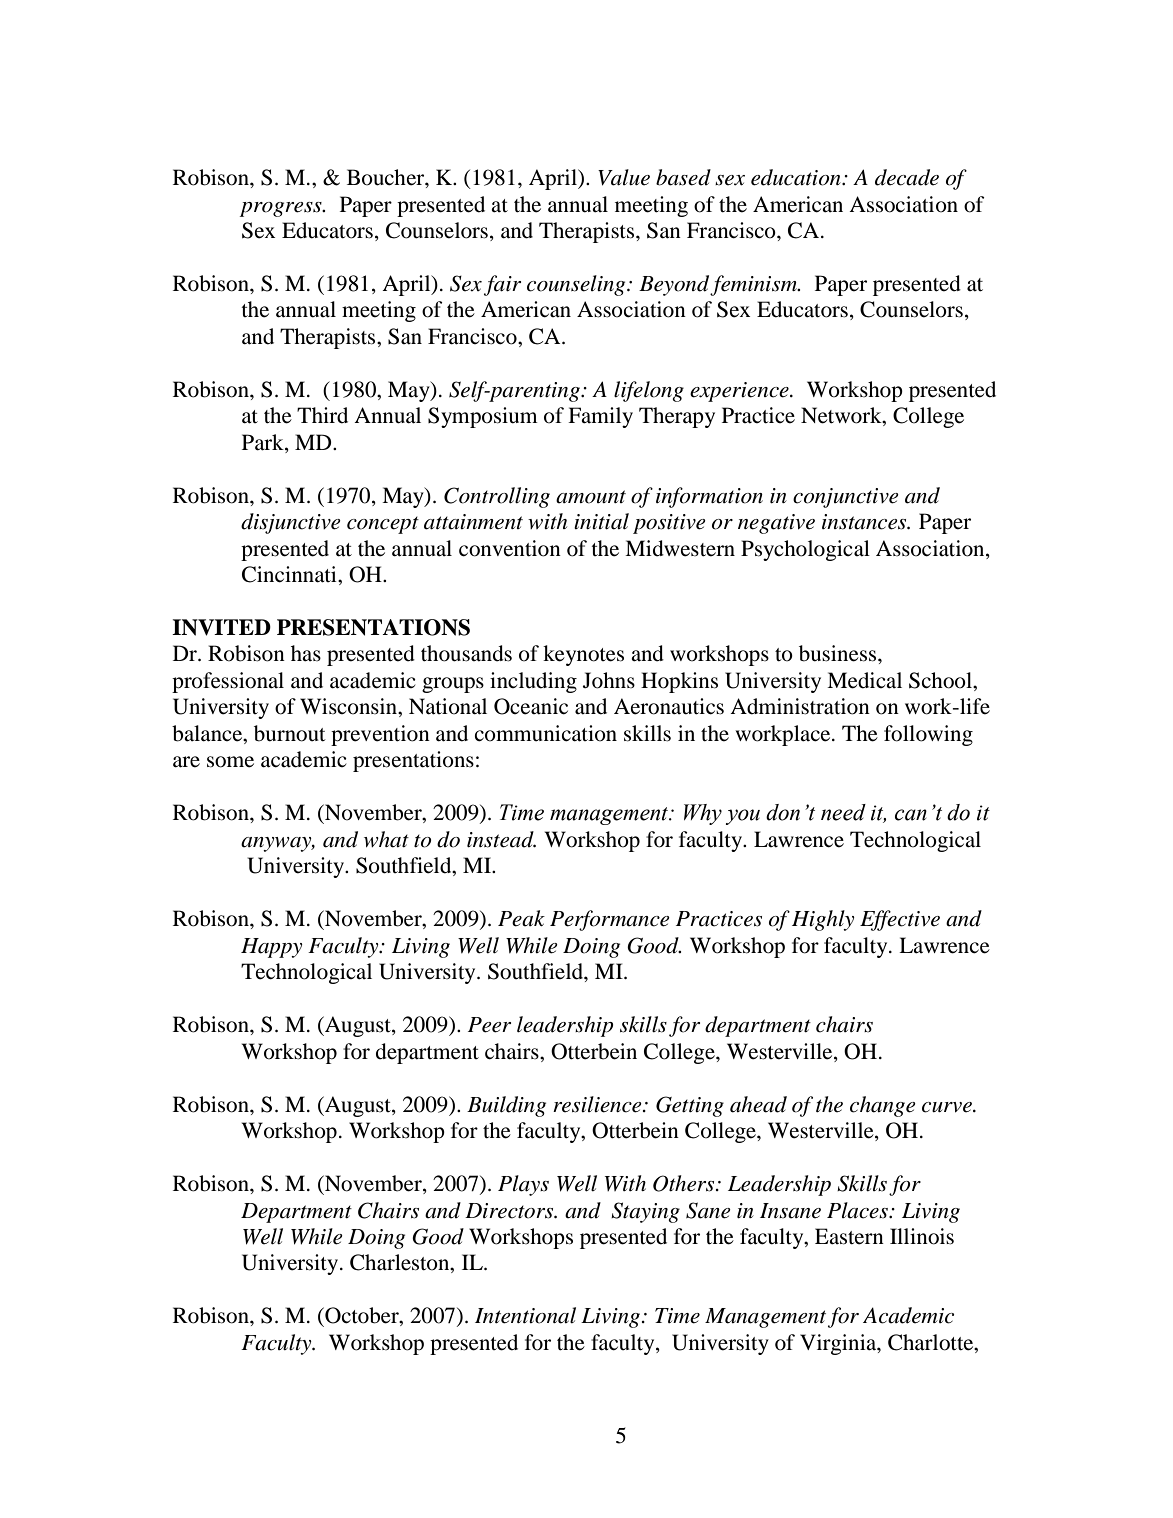 This screenshot has width=1173, height=1518. What do you see at coordinates (282, 209) in the screenshot?
I see `progress` at bounding box center [282, 209].
